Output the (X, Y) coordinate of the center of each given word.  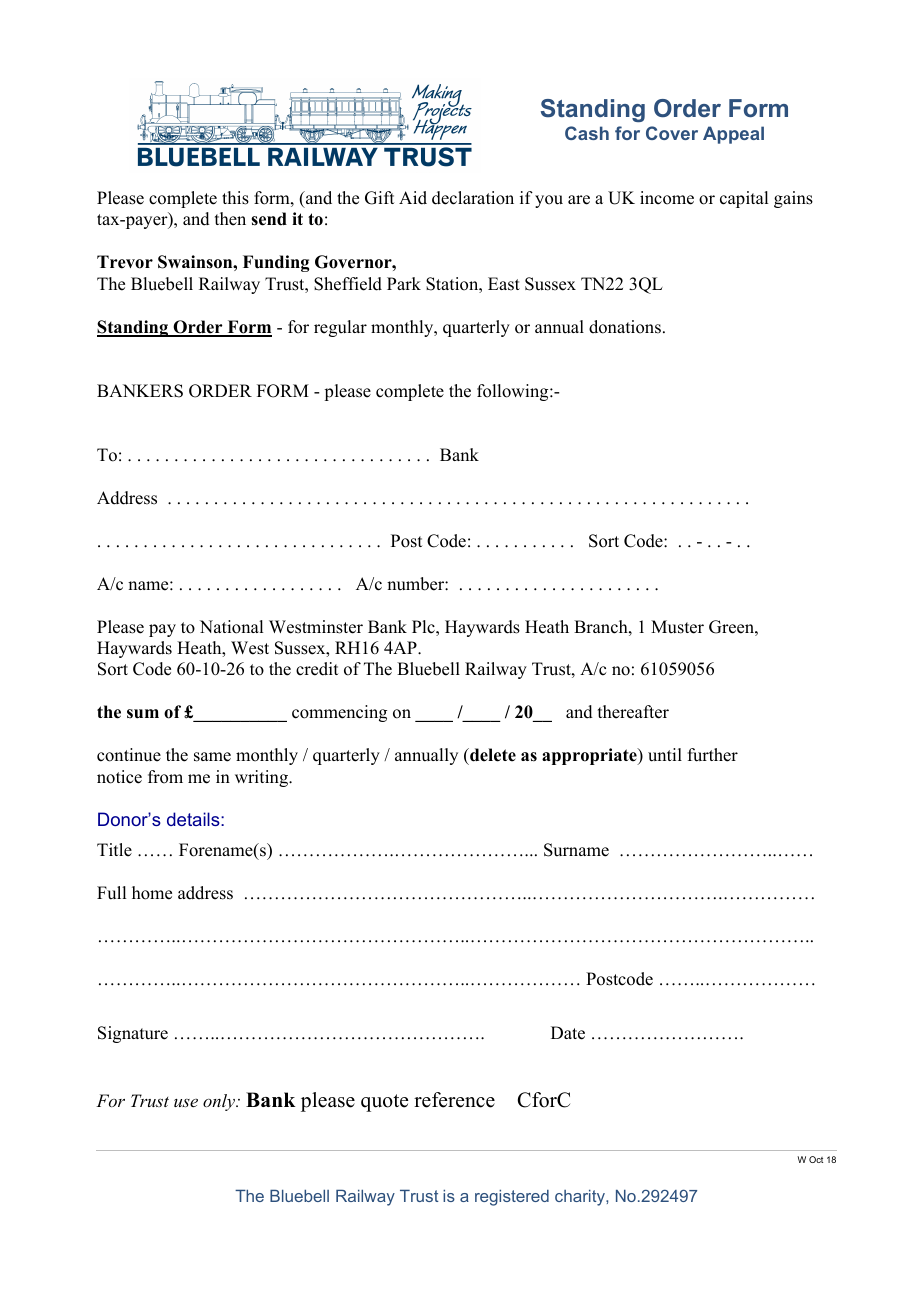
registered (512, 1197)
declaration (473, 198)
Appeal (733, 135)
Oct (816, 1159)
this (235, 198)
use (186, 1103)
